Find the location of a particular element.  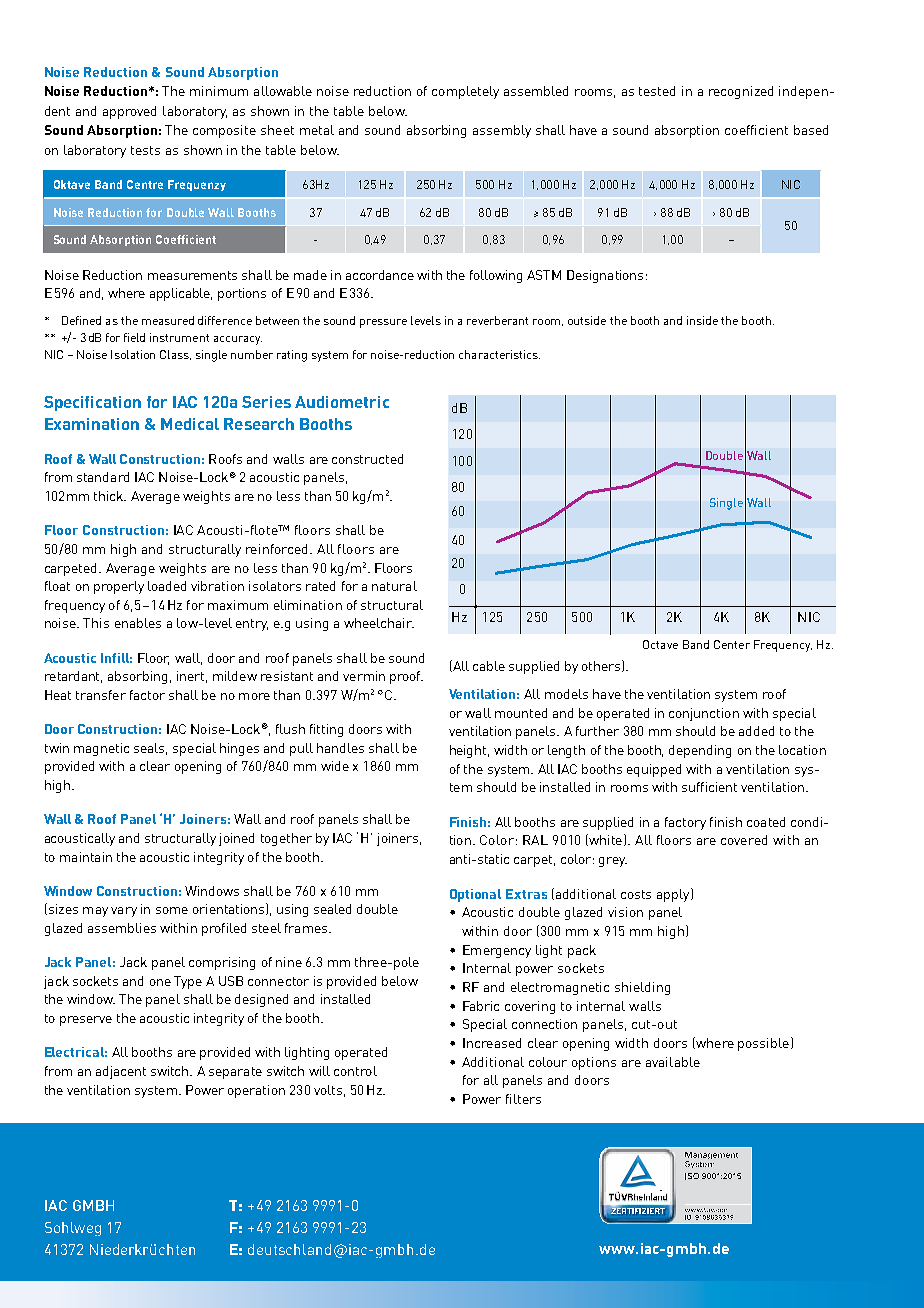

loaded is located at coordinates (167, 586).
